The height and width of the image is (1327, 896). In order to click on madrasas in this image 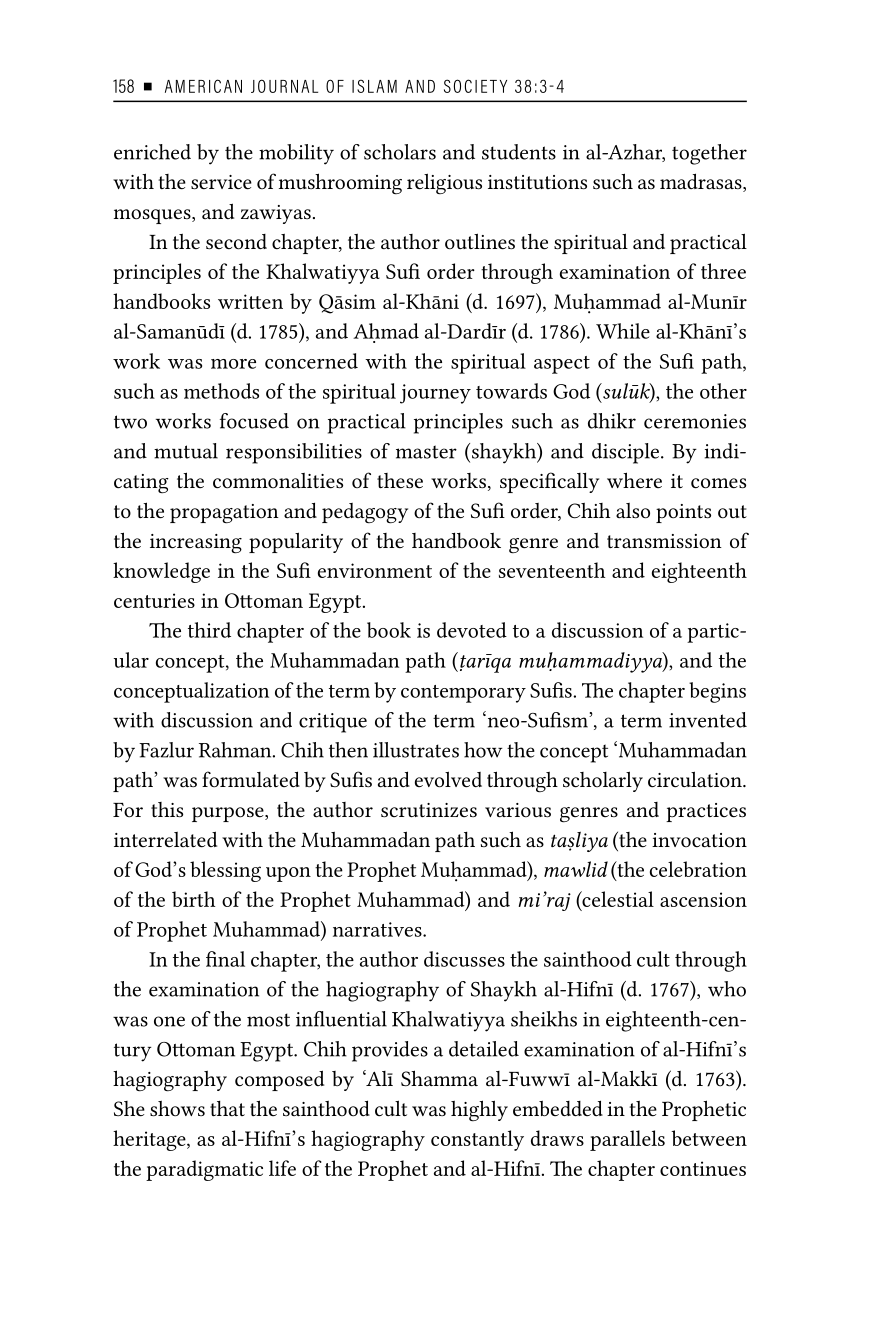, I will do `click(702, 182)`.
